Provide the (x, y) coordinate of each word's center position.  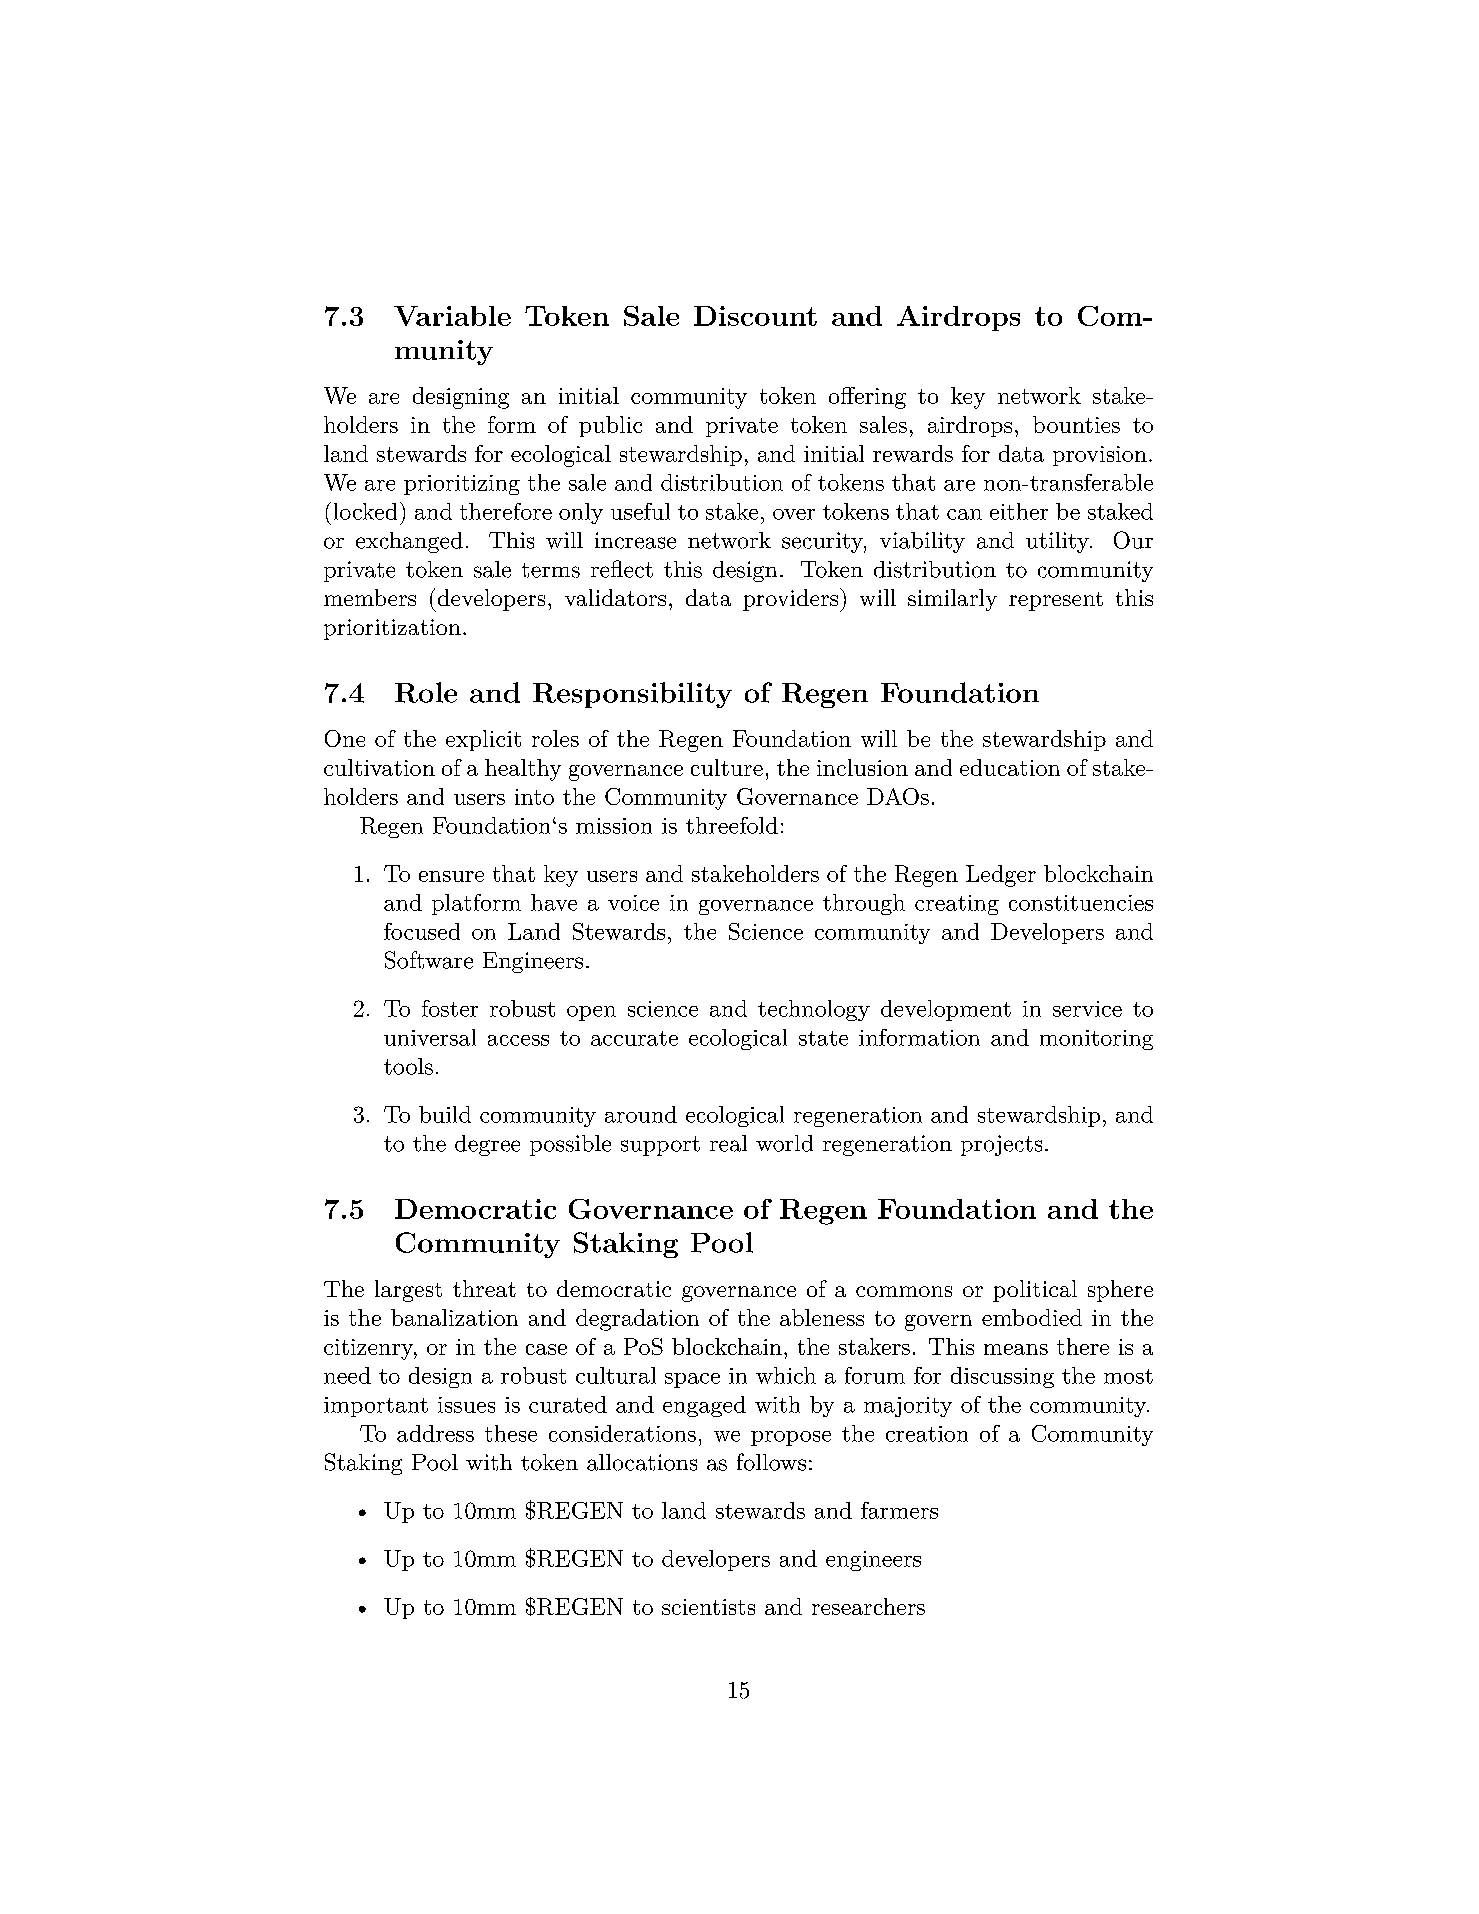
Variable (452, 316)
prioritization (392, 629)
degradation (637, 1320)
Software (429, 960)
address (435, 1433)
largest (408, 1291)
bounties (1076, 424)
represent (1056, 601)
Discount (755, 316)
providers (792, 600)
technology (814, 1010)
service (1087, 1009)
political (1035, 1291)
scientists (708, 1607)
